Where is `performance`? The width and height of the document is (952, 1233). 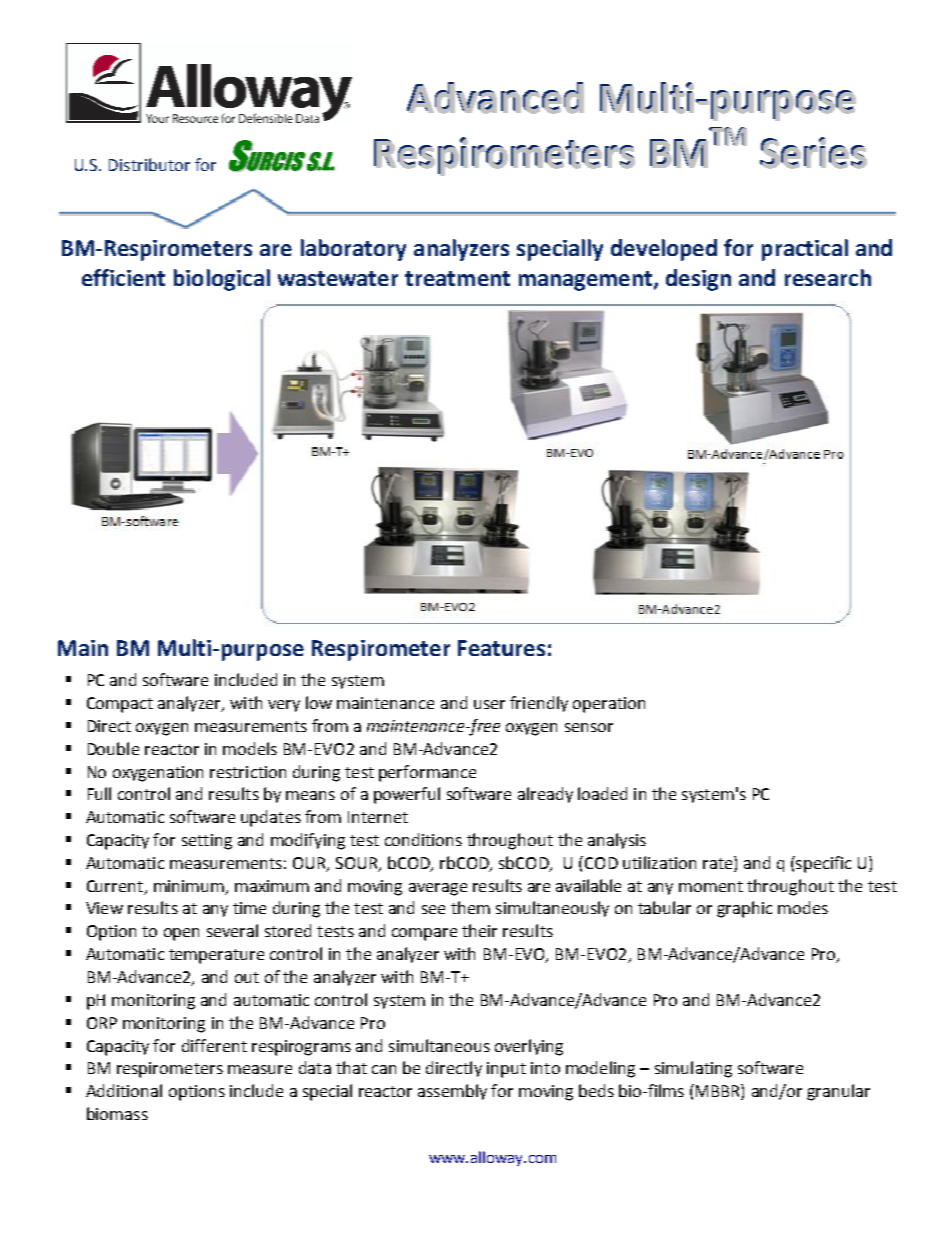
performance is located at coordinates (427, 773).
